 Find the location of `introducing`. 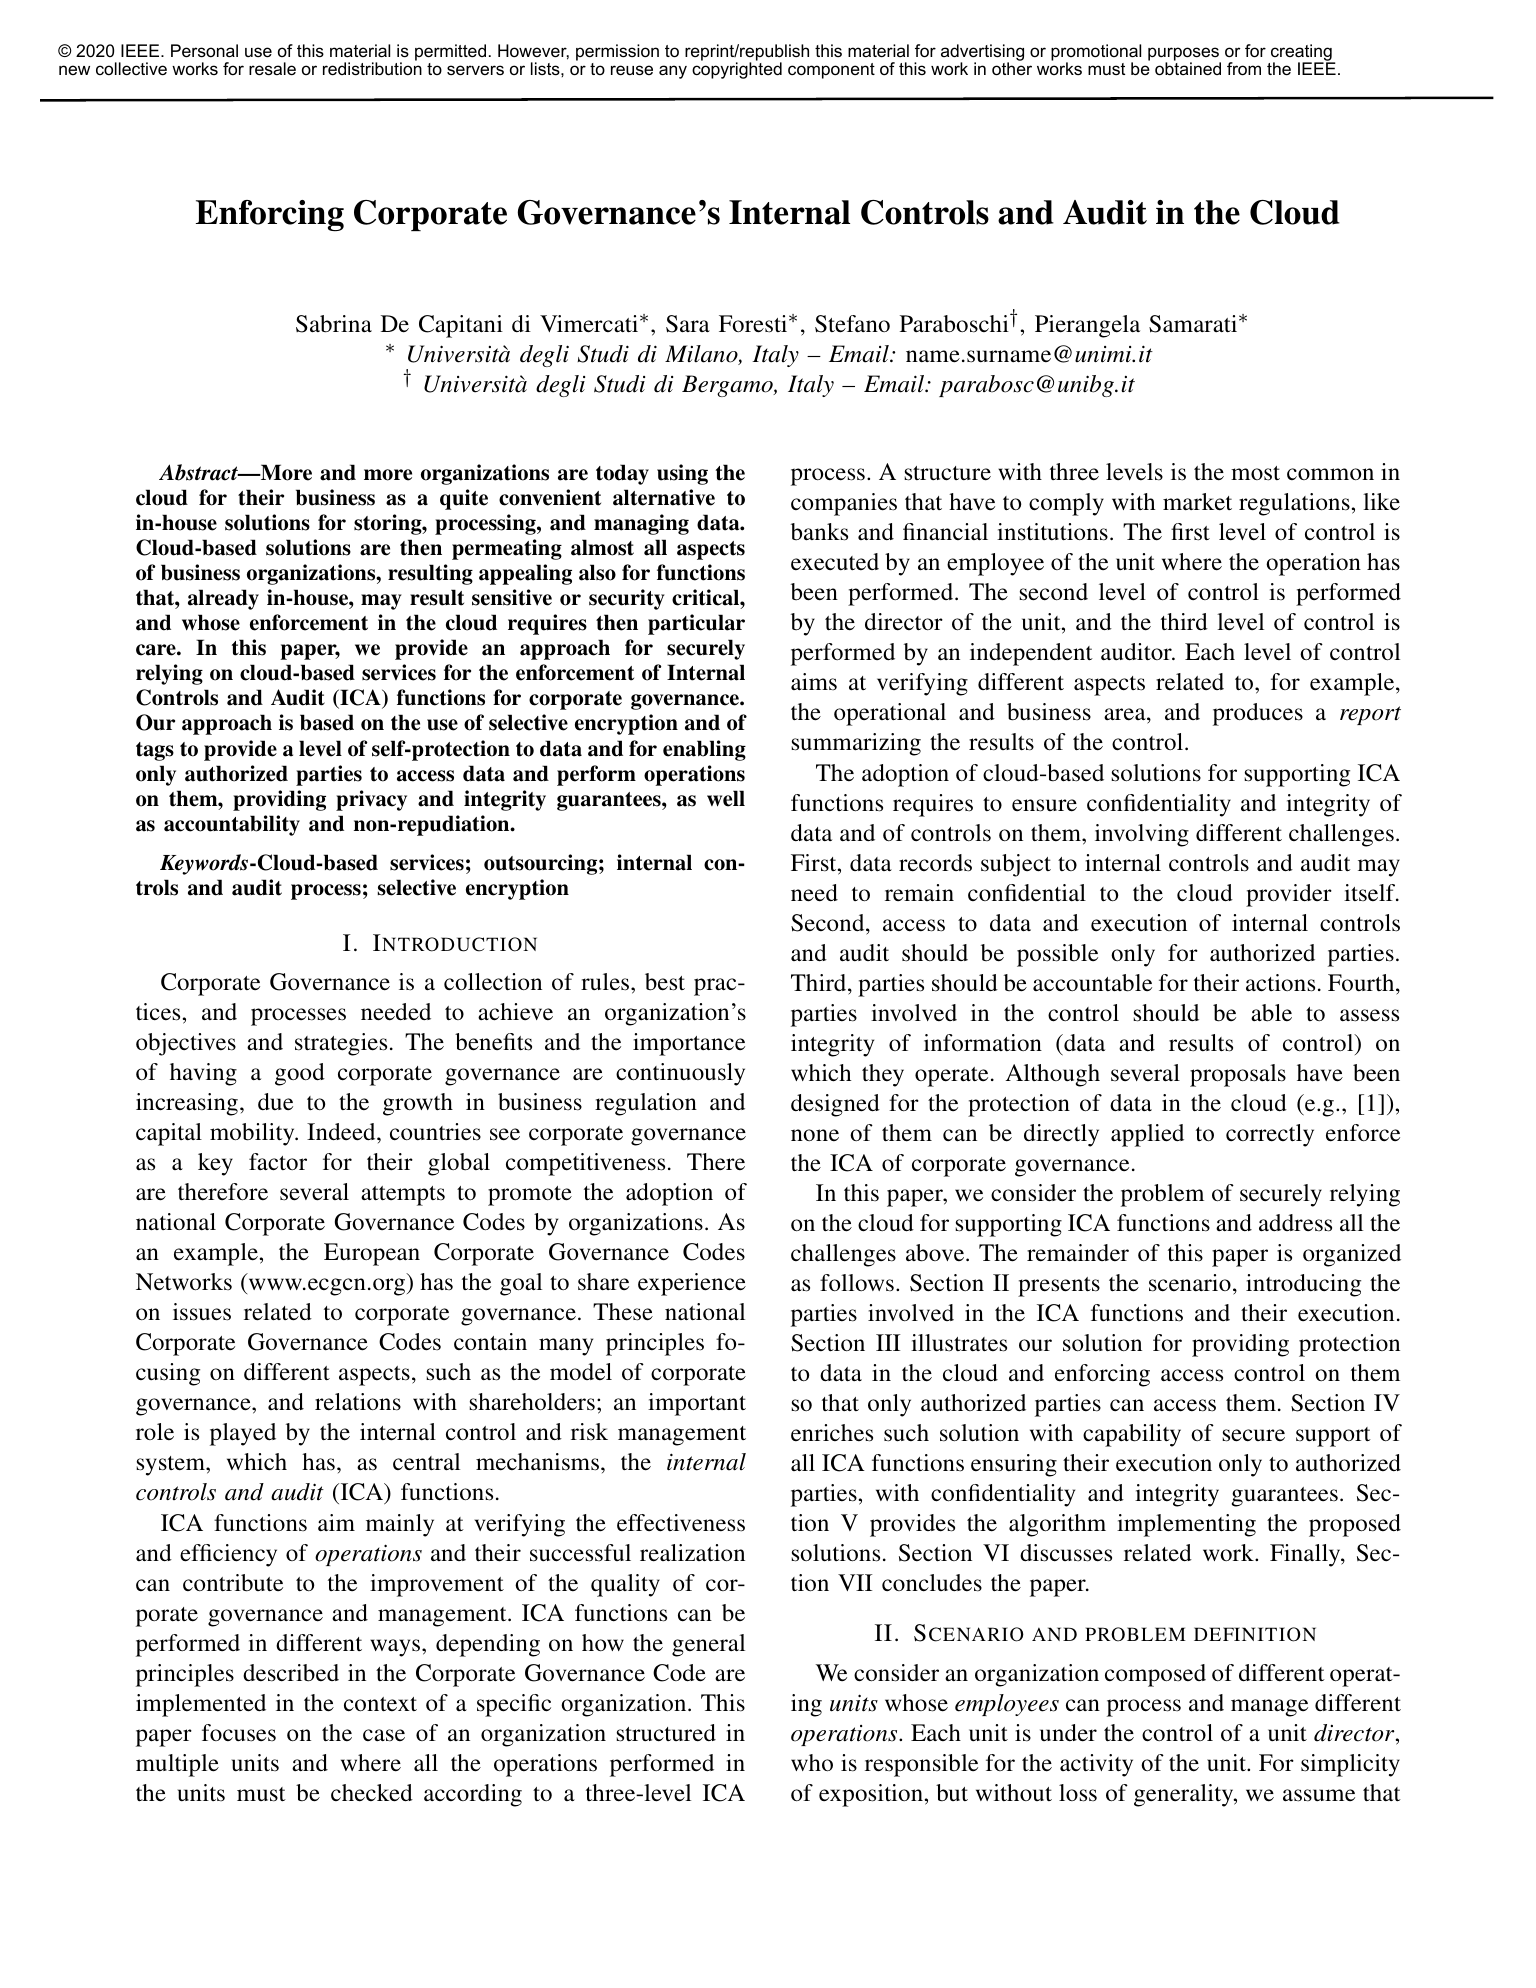

introducing is located at coordinates (1303, 1285).
